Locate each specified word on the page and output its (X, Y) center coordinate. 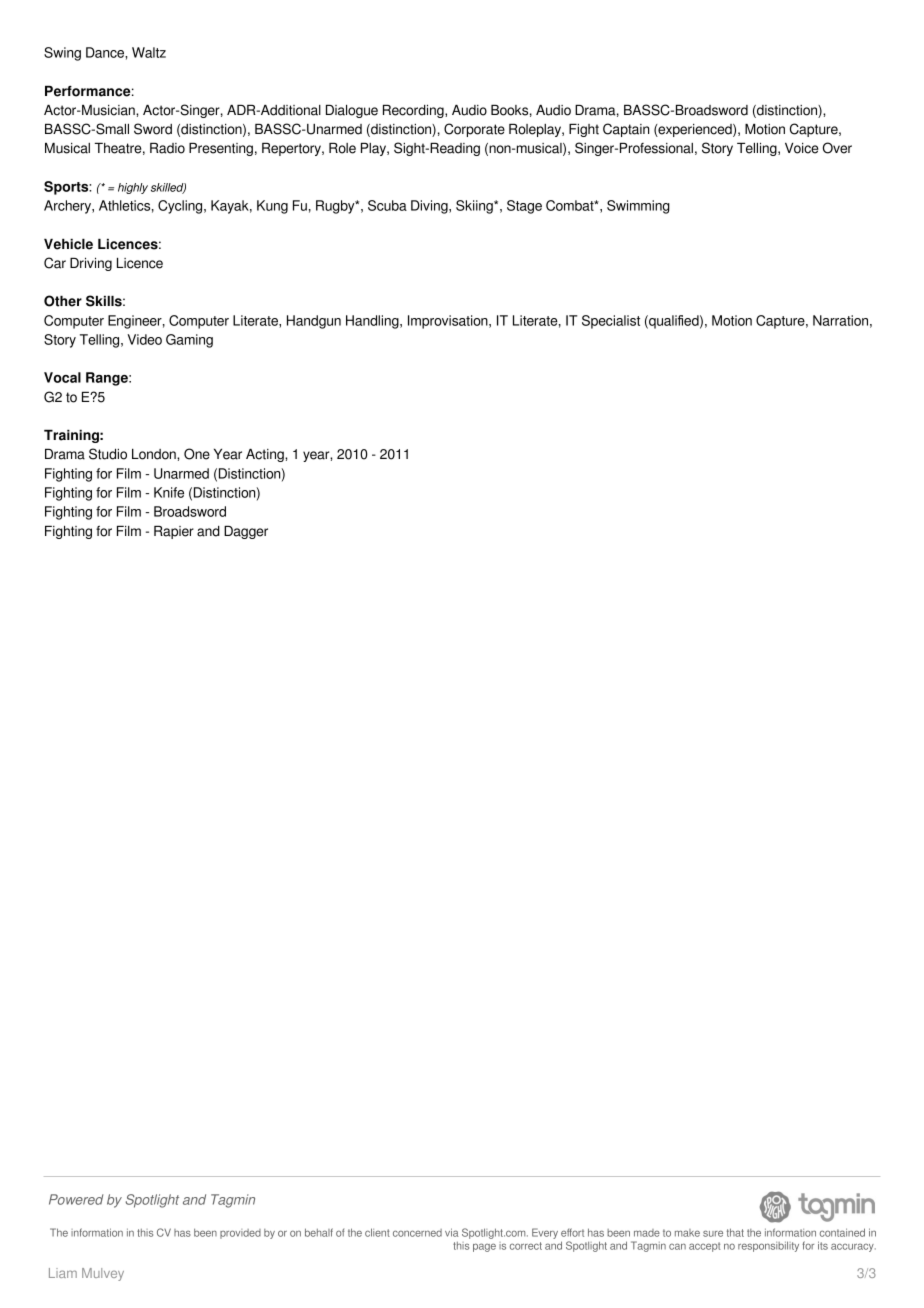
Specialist (611, 322)
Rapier (174, 532)
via (451, 1232)
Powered (76, 1199)
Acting (266, 455)
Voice (801, 148)
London (155, 454)
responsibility (768, 1246)
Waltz (149, 52)
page (484, 1247)
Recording (414, 111)
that (735, 1232)
